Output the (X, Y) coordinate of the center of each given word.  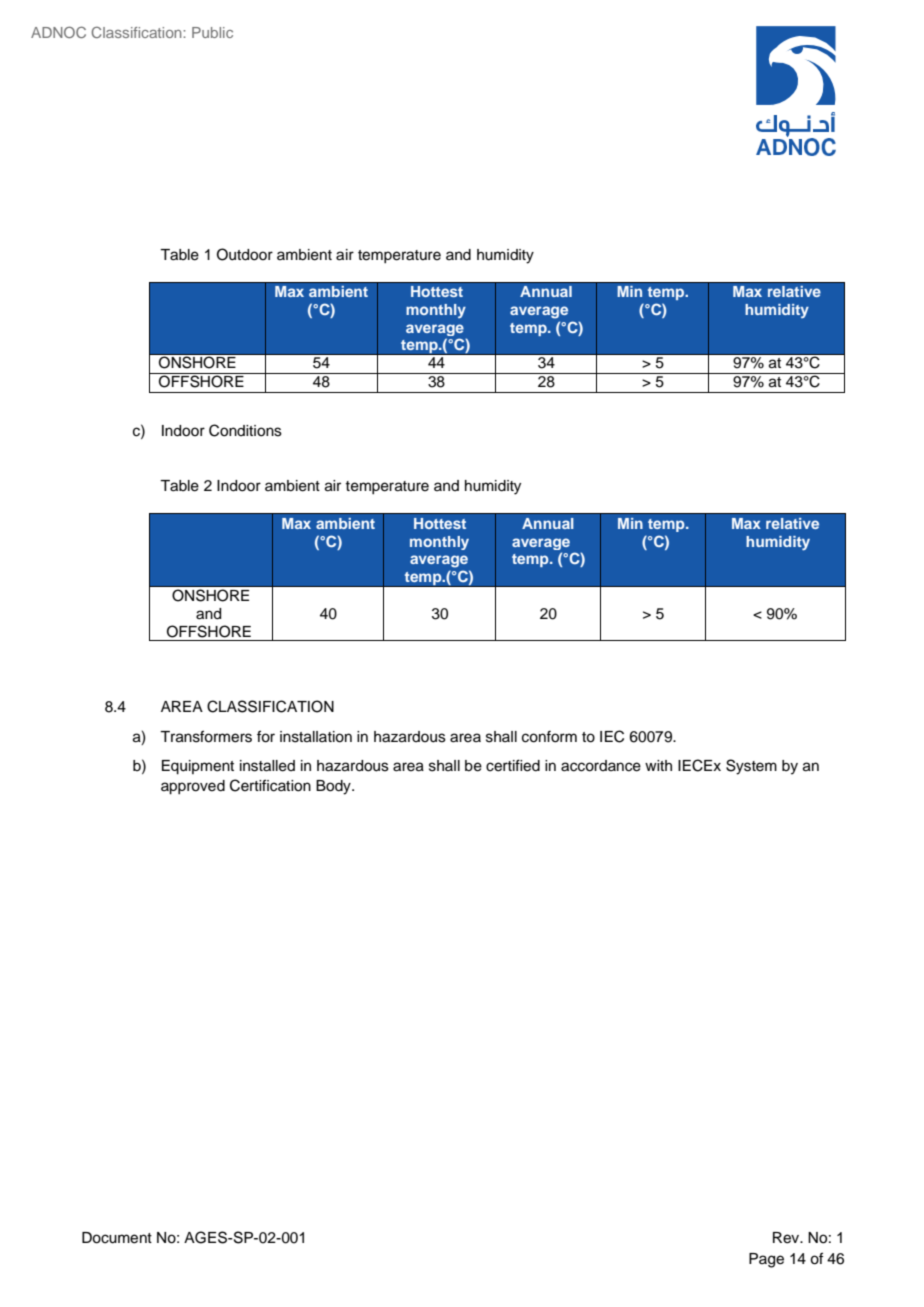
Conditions (245, 430)
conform (549, 737)
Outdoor (245, 254)
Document (117, 1238)
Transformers (206, 736)
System (751, 767)
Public (212, 32)
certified (513, 765)
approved (193, 787)
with (658, 765)
